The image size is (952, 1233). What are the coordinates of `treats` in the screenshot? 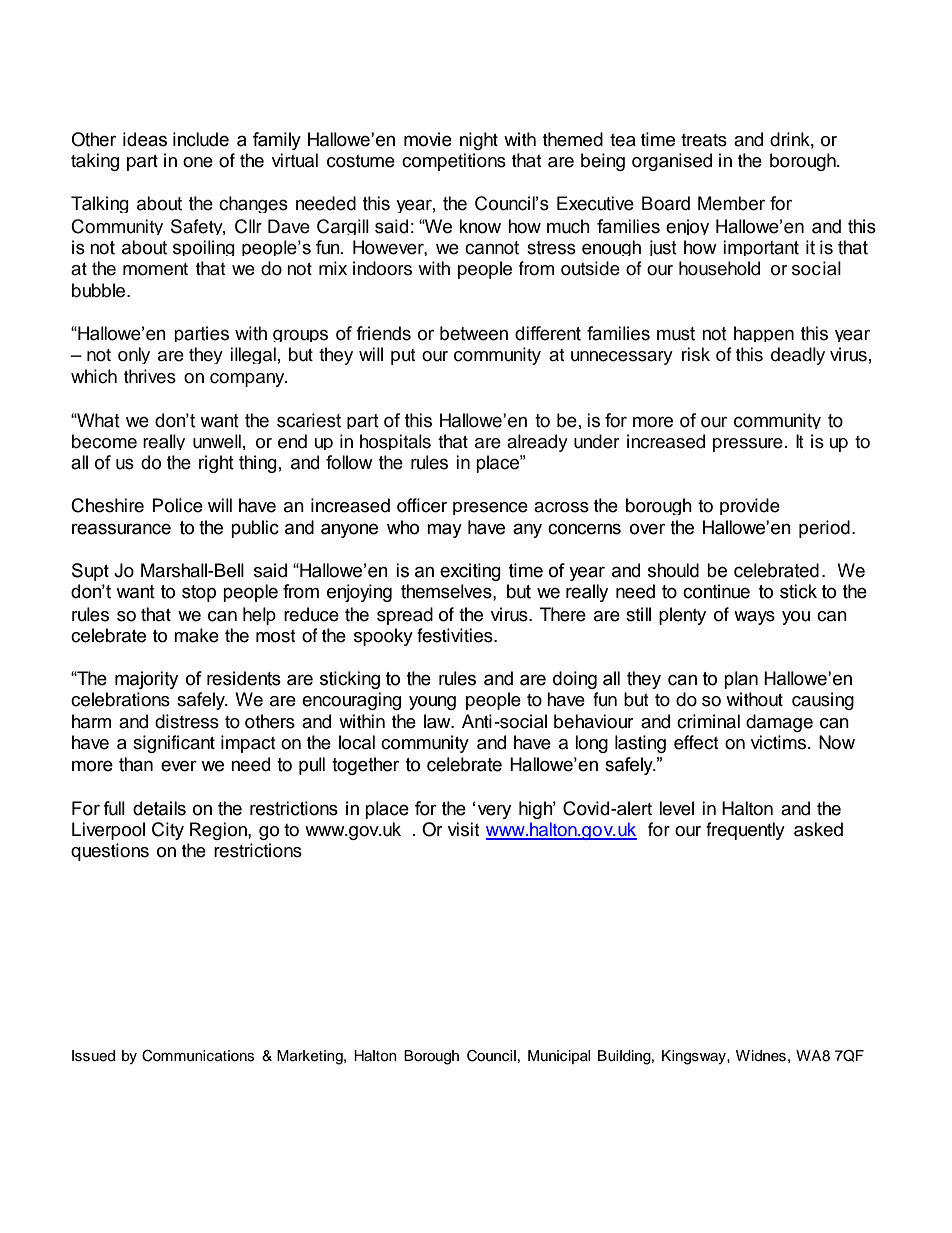 It's located at (704, 140).
